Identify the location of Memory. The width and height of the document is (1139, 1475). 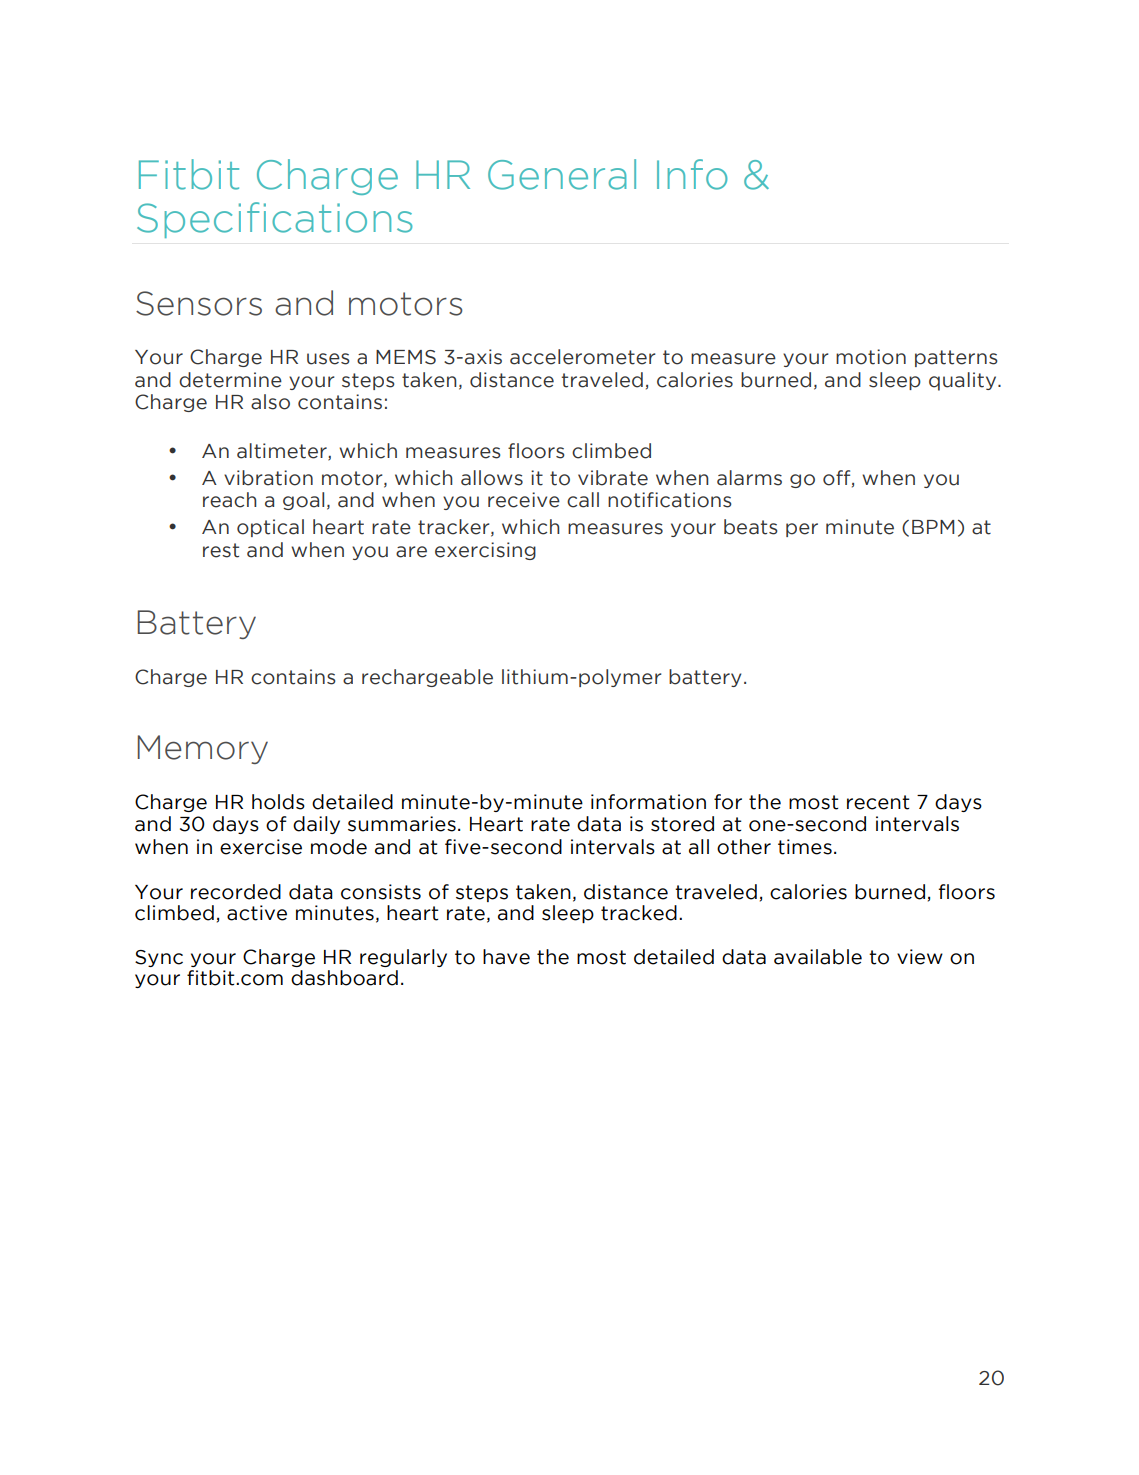
(203, 749).
